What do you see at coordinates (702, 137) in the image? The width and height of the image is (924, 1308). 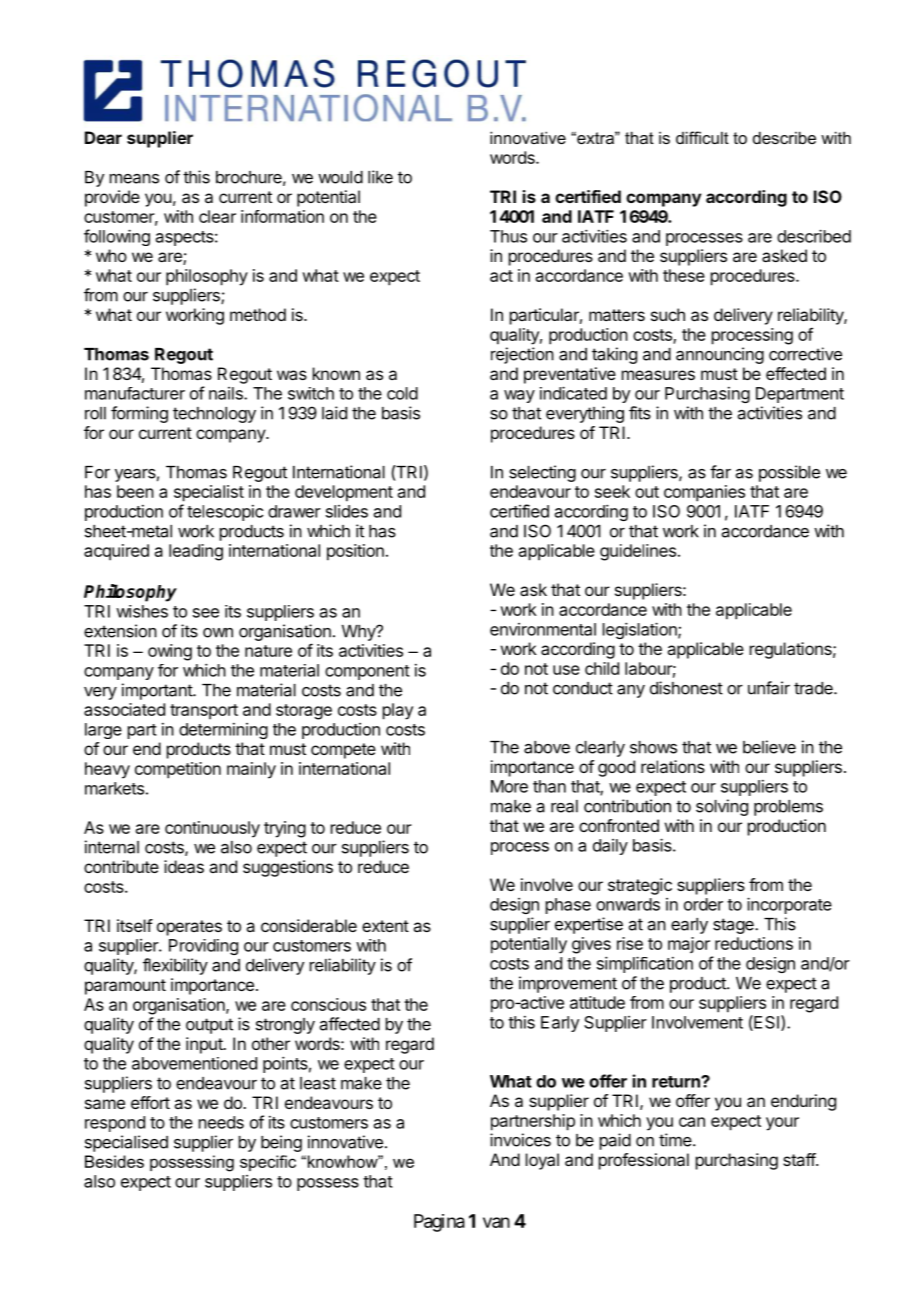 I see `difficult` at bounding box center [702, 137].
